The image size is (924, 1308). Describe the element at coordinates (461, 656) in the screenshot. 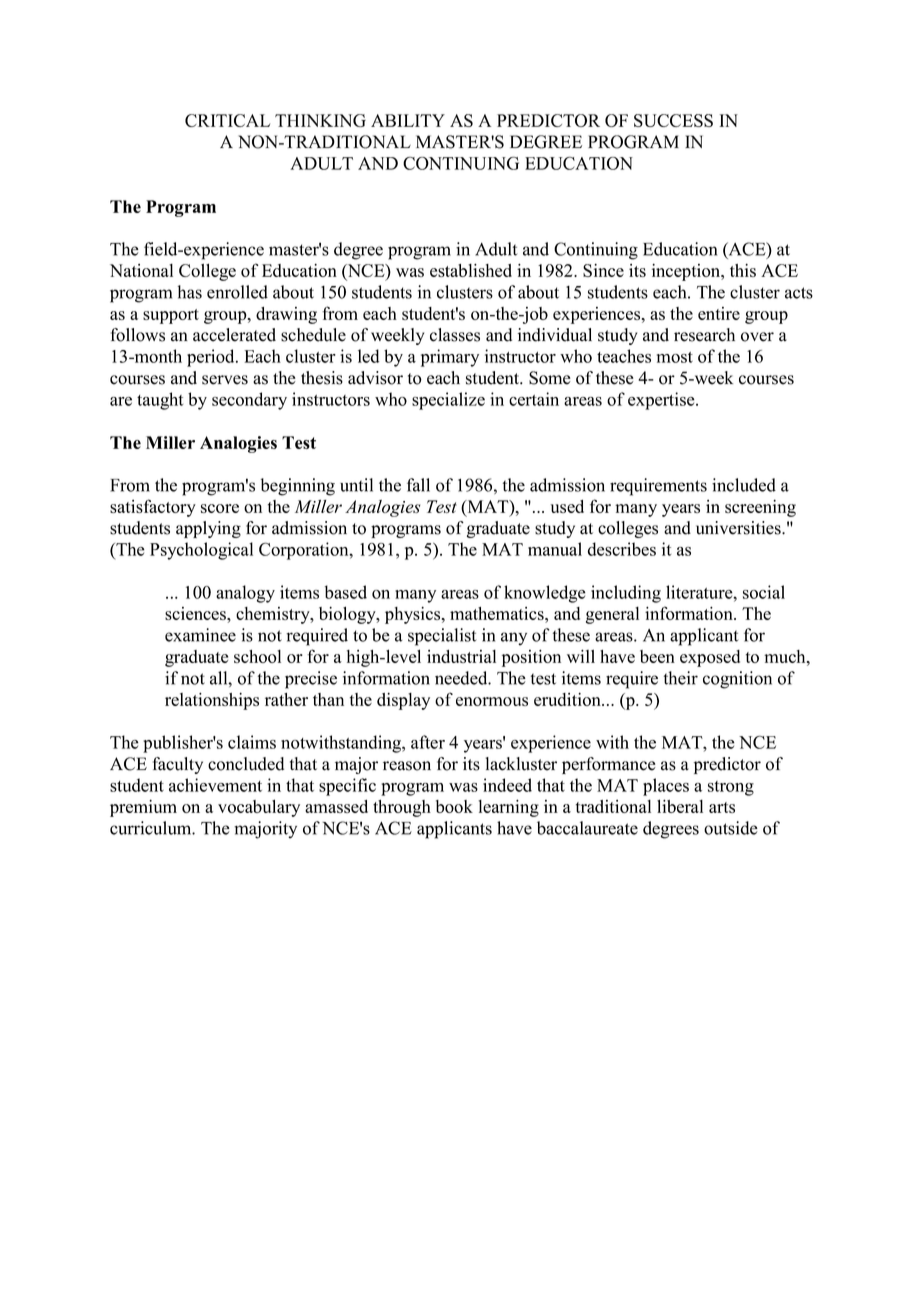

I see `industrial` at that location.
